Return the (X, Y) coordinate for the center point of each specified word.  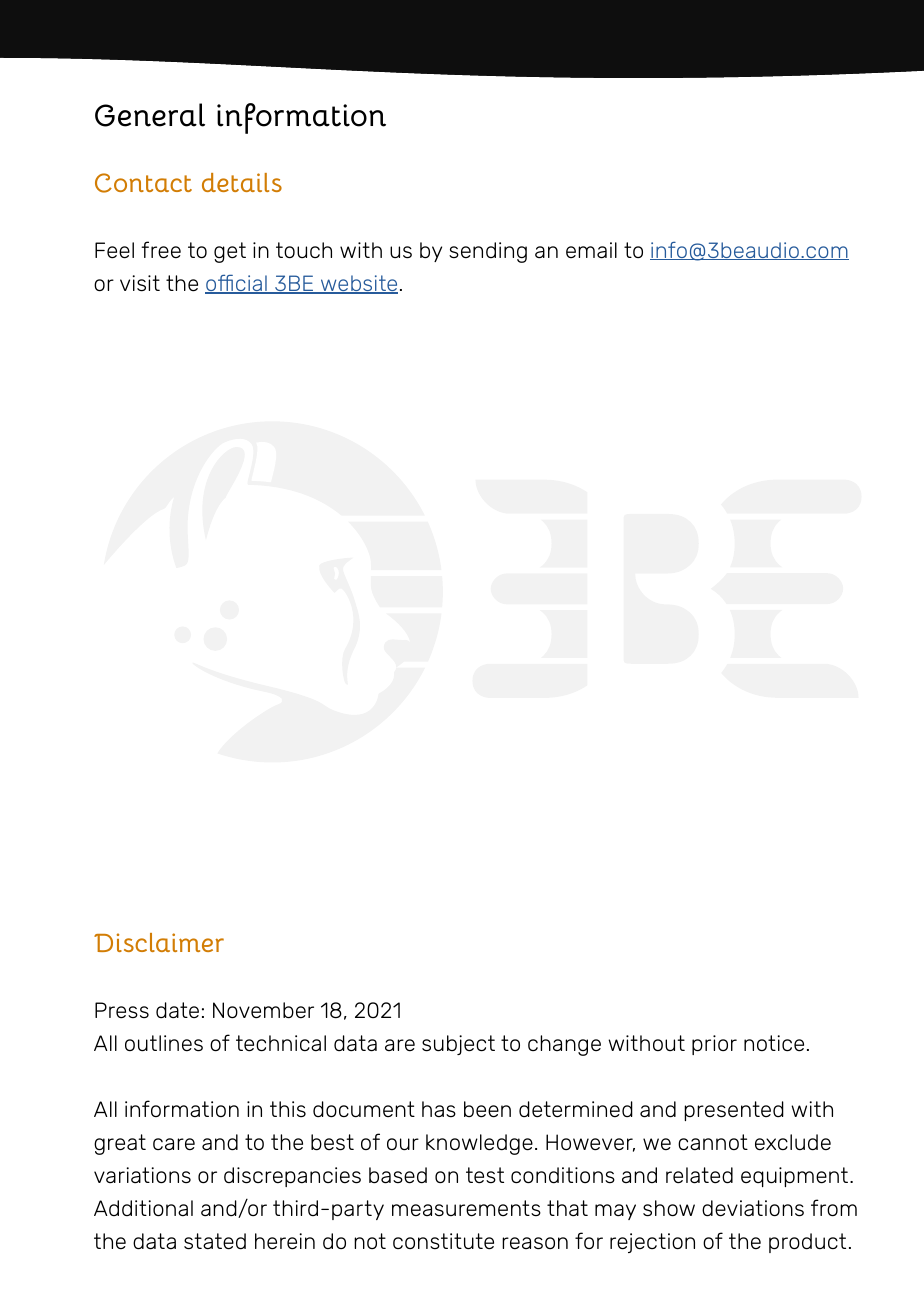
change (564, 1045)
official (237, 284)
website (358, 284)
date (177, 1010)
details (242, 182)
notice (774, 1043)
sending (488, 252)
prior (714, 1045)
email (591, 250)
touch (304, 250)
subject (458, 1045)
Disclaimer (159, 942)
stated (215, 1241)
